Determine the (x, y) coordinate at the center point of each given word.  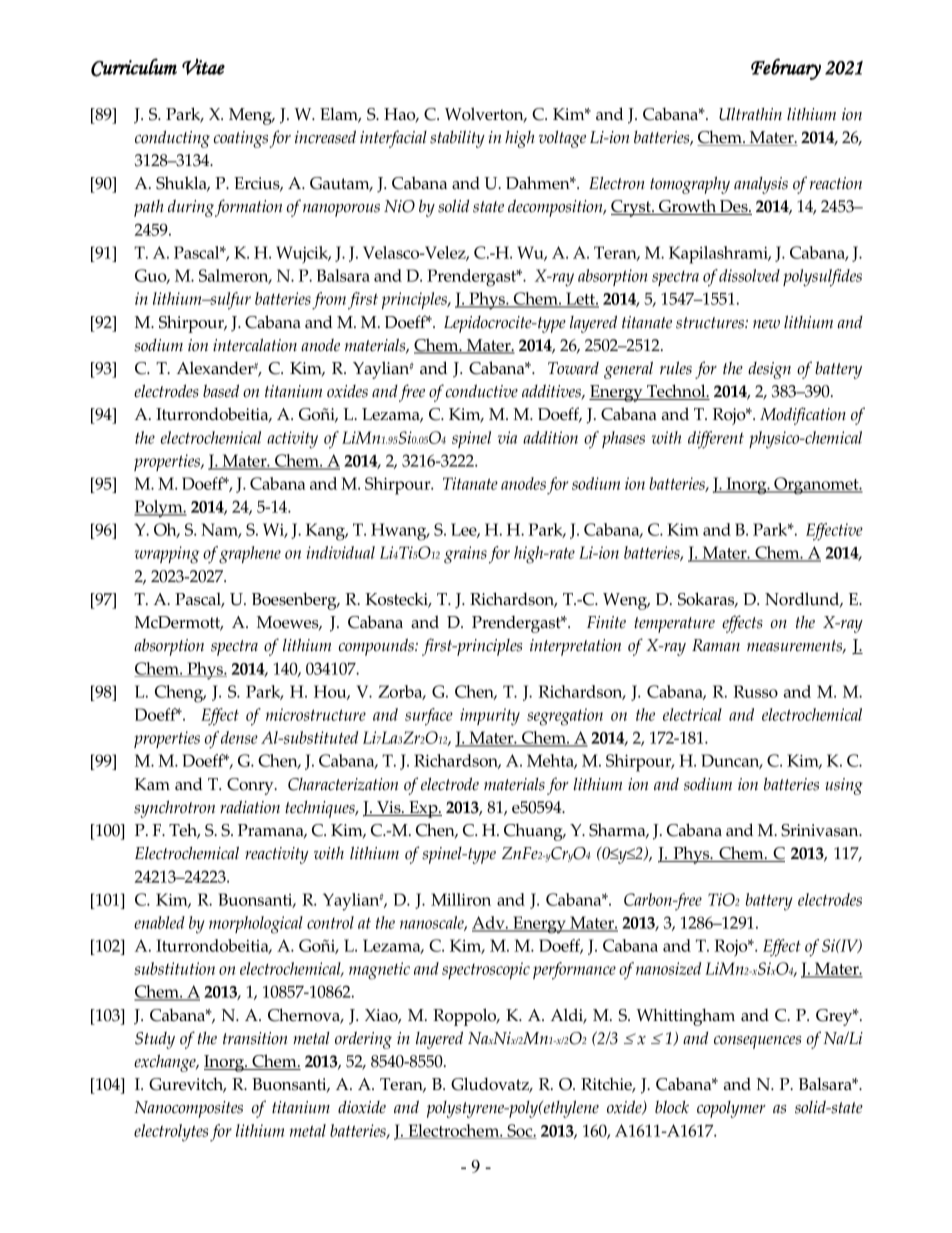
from (329, 301)
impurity (490, 717)
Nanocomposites (188, 1109)
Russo (755, 691)
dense (239, 737)
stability (457, 139)
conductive (482, 391)
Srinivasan (821, 830)
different (716, 440)
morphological (256, 925)
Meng (251, 116)
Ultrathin (750, 114)
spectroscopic (486, 970)
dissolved (749, 275)
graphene (250, 555)
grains (465, 555)
